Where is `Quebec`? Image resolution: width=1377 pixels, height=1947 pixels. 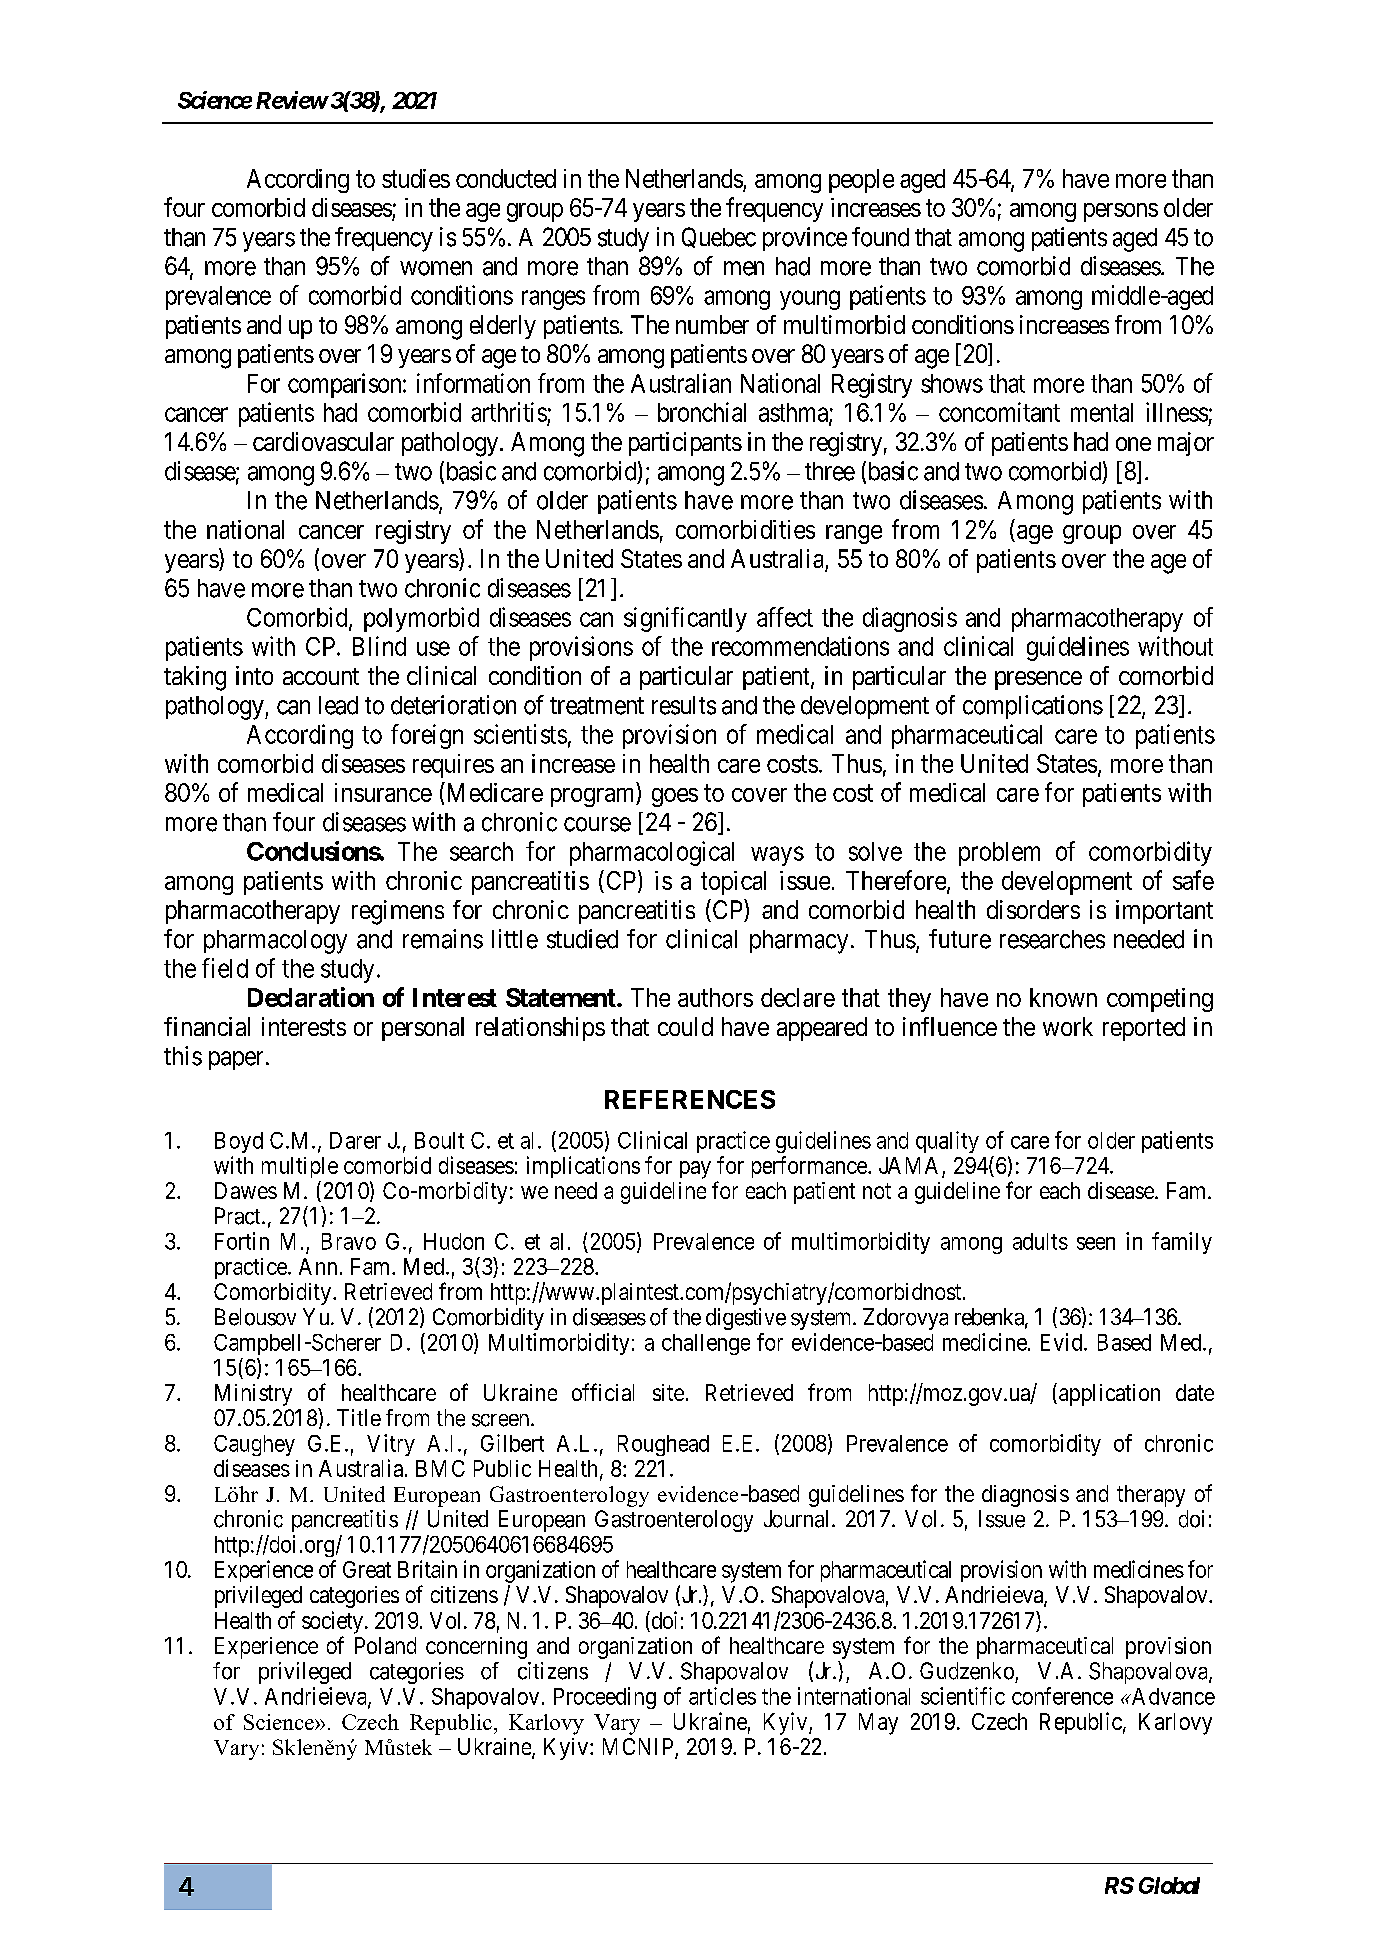 Quebec is located at coordinates (719, 237).
